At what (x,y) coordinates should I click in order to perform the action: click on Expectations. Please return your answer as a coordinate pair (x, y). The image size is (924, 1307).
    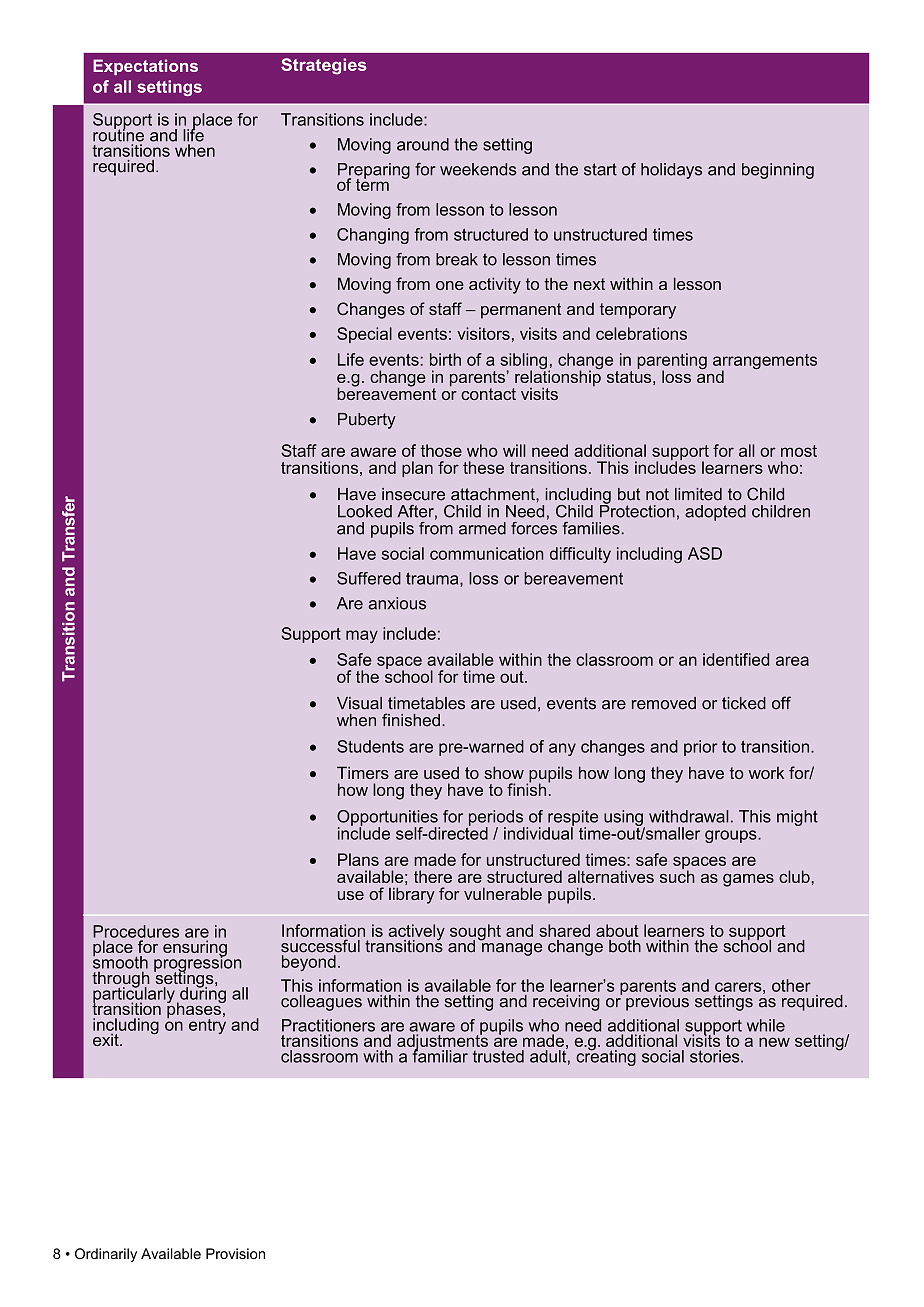
    Looking at the image, I should click on (145, 67).
